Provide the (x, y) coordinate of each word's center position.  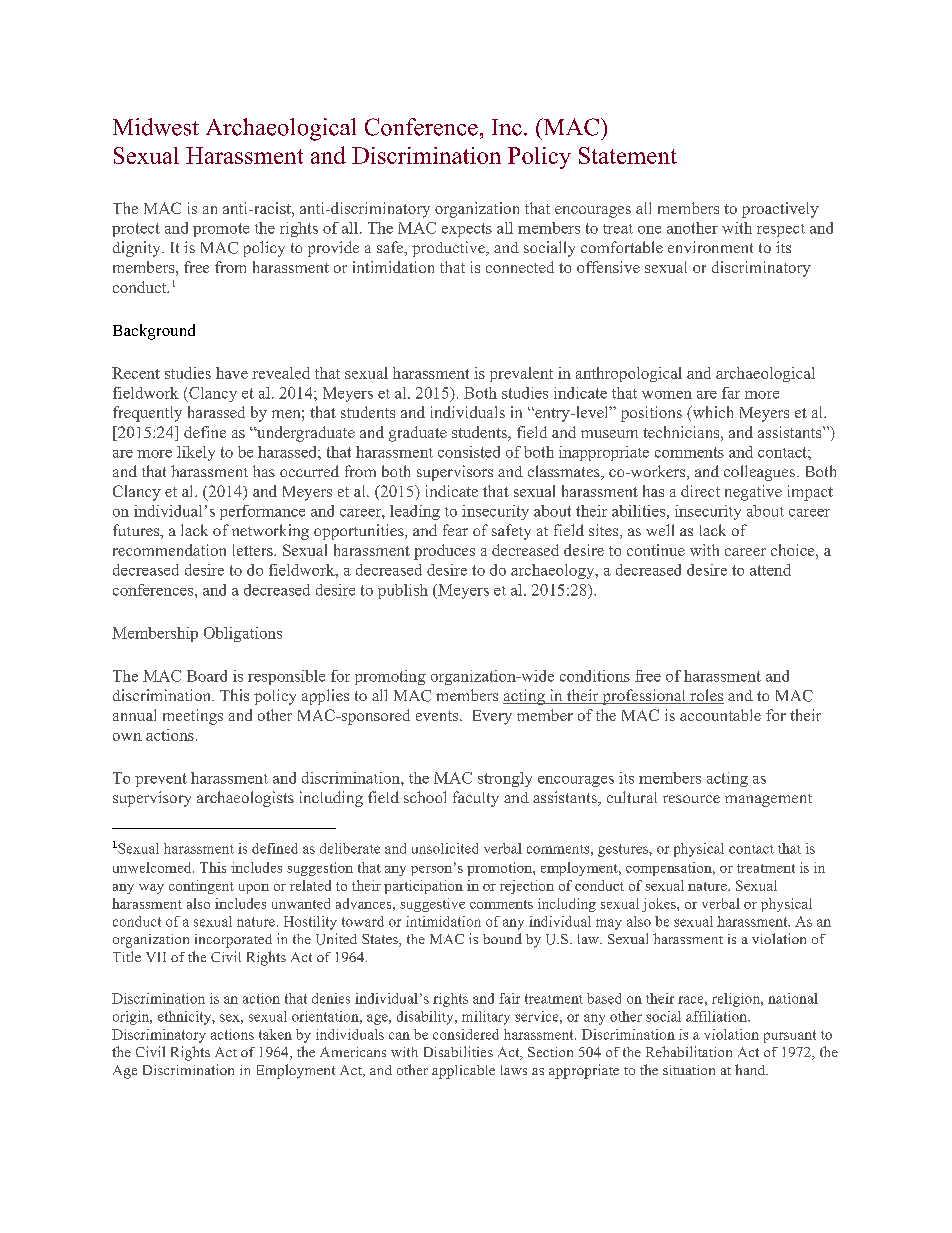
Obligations (243, 634)
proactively (780, 210)
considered (466, 1034)
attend (770, 570)
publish (403, 591)
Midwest (156, 127)
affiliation (718, 1016)
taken (275, 1034)
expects (467, 230)
